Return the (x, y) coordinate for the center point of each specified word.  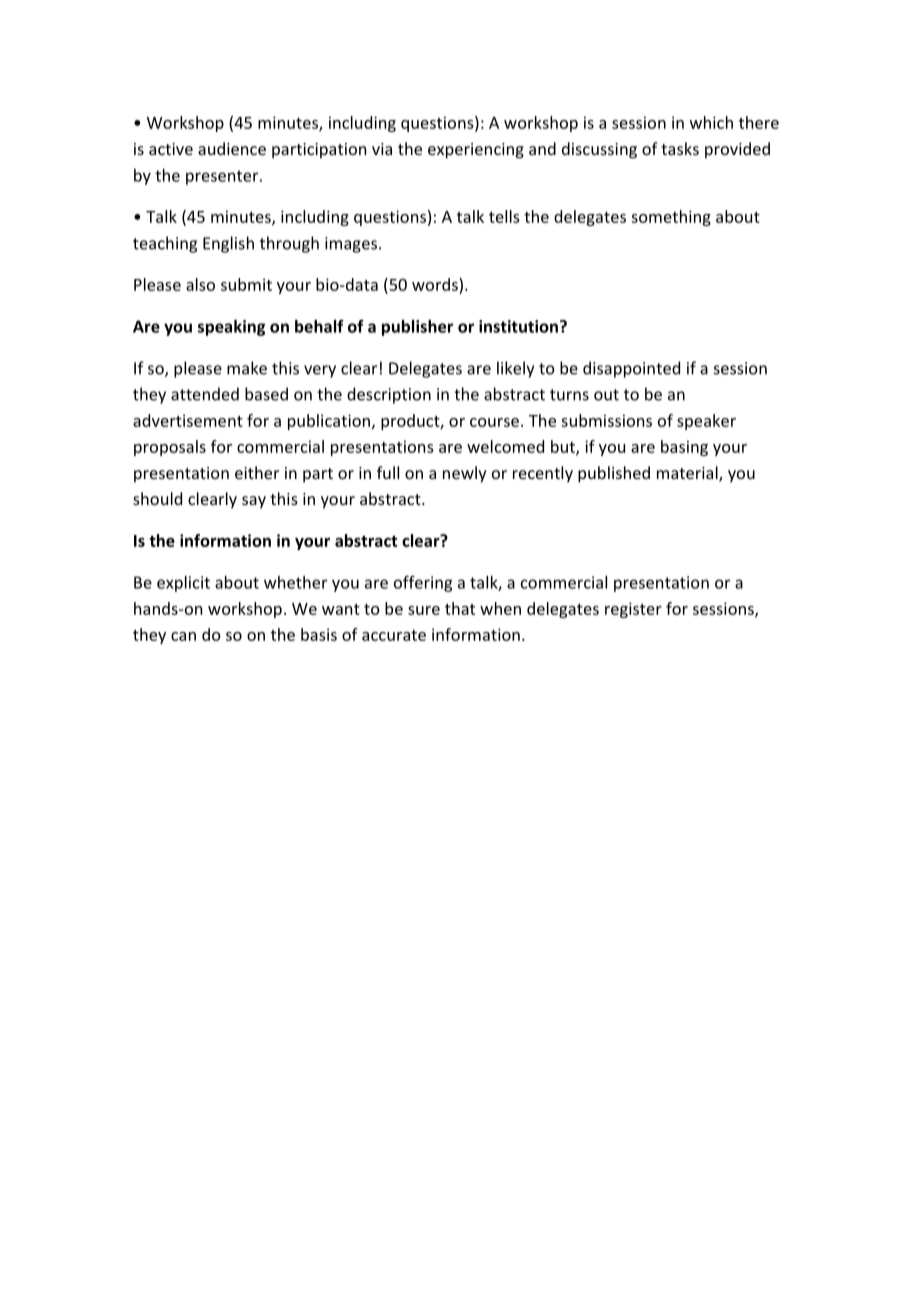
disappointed (631, 369)
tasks (680, 148)
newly (465, 474)
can (183, 636)
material (688, 474)
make (247, 368)
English (228, 244)
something (671, 218)
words (436, 284)
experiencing (476, 151)
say (254, 502)
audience (232, 148)
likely (515, 369)
